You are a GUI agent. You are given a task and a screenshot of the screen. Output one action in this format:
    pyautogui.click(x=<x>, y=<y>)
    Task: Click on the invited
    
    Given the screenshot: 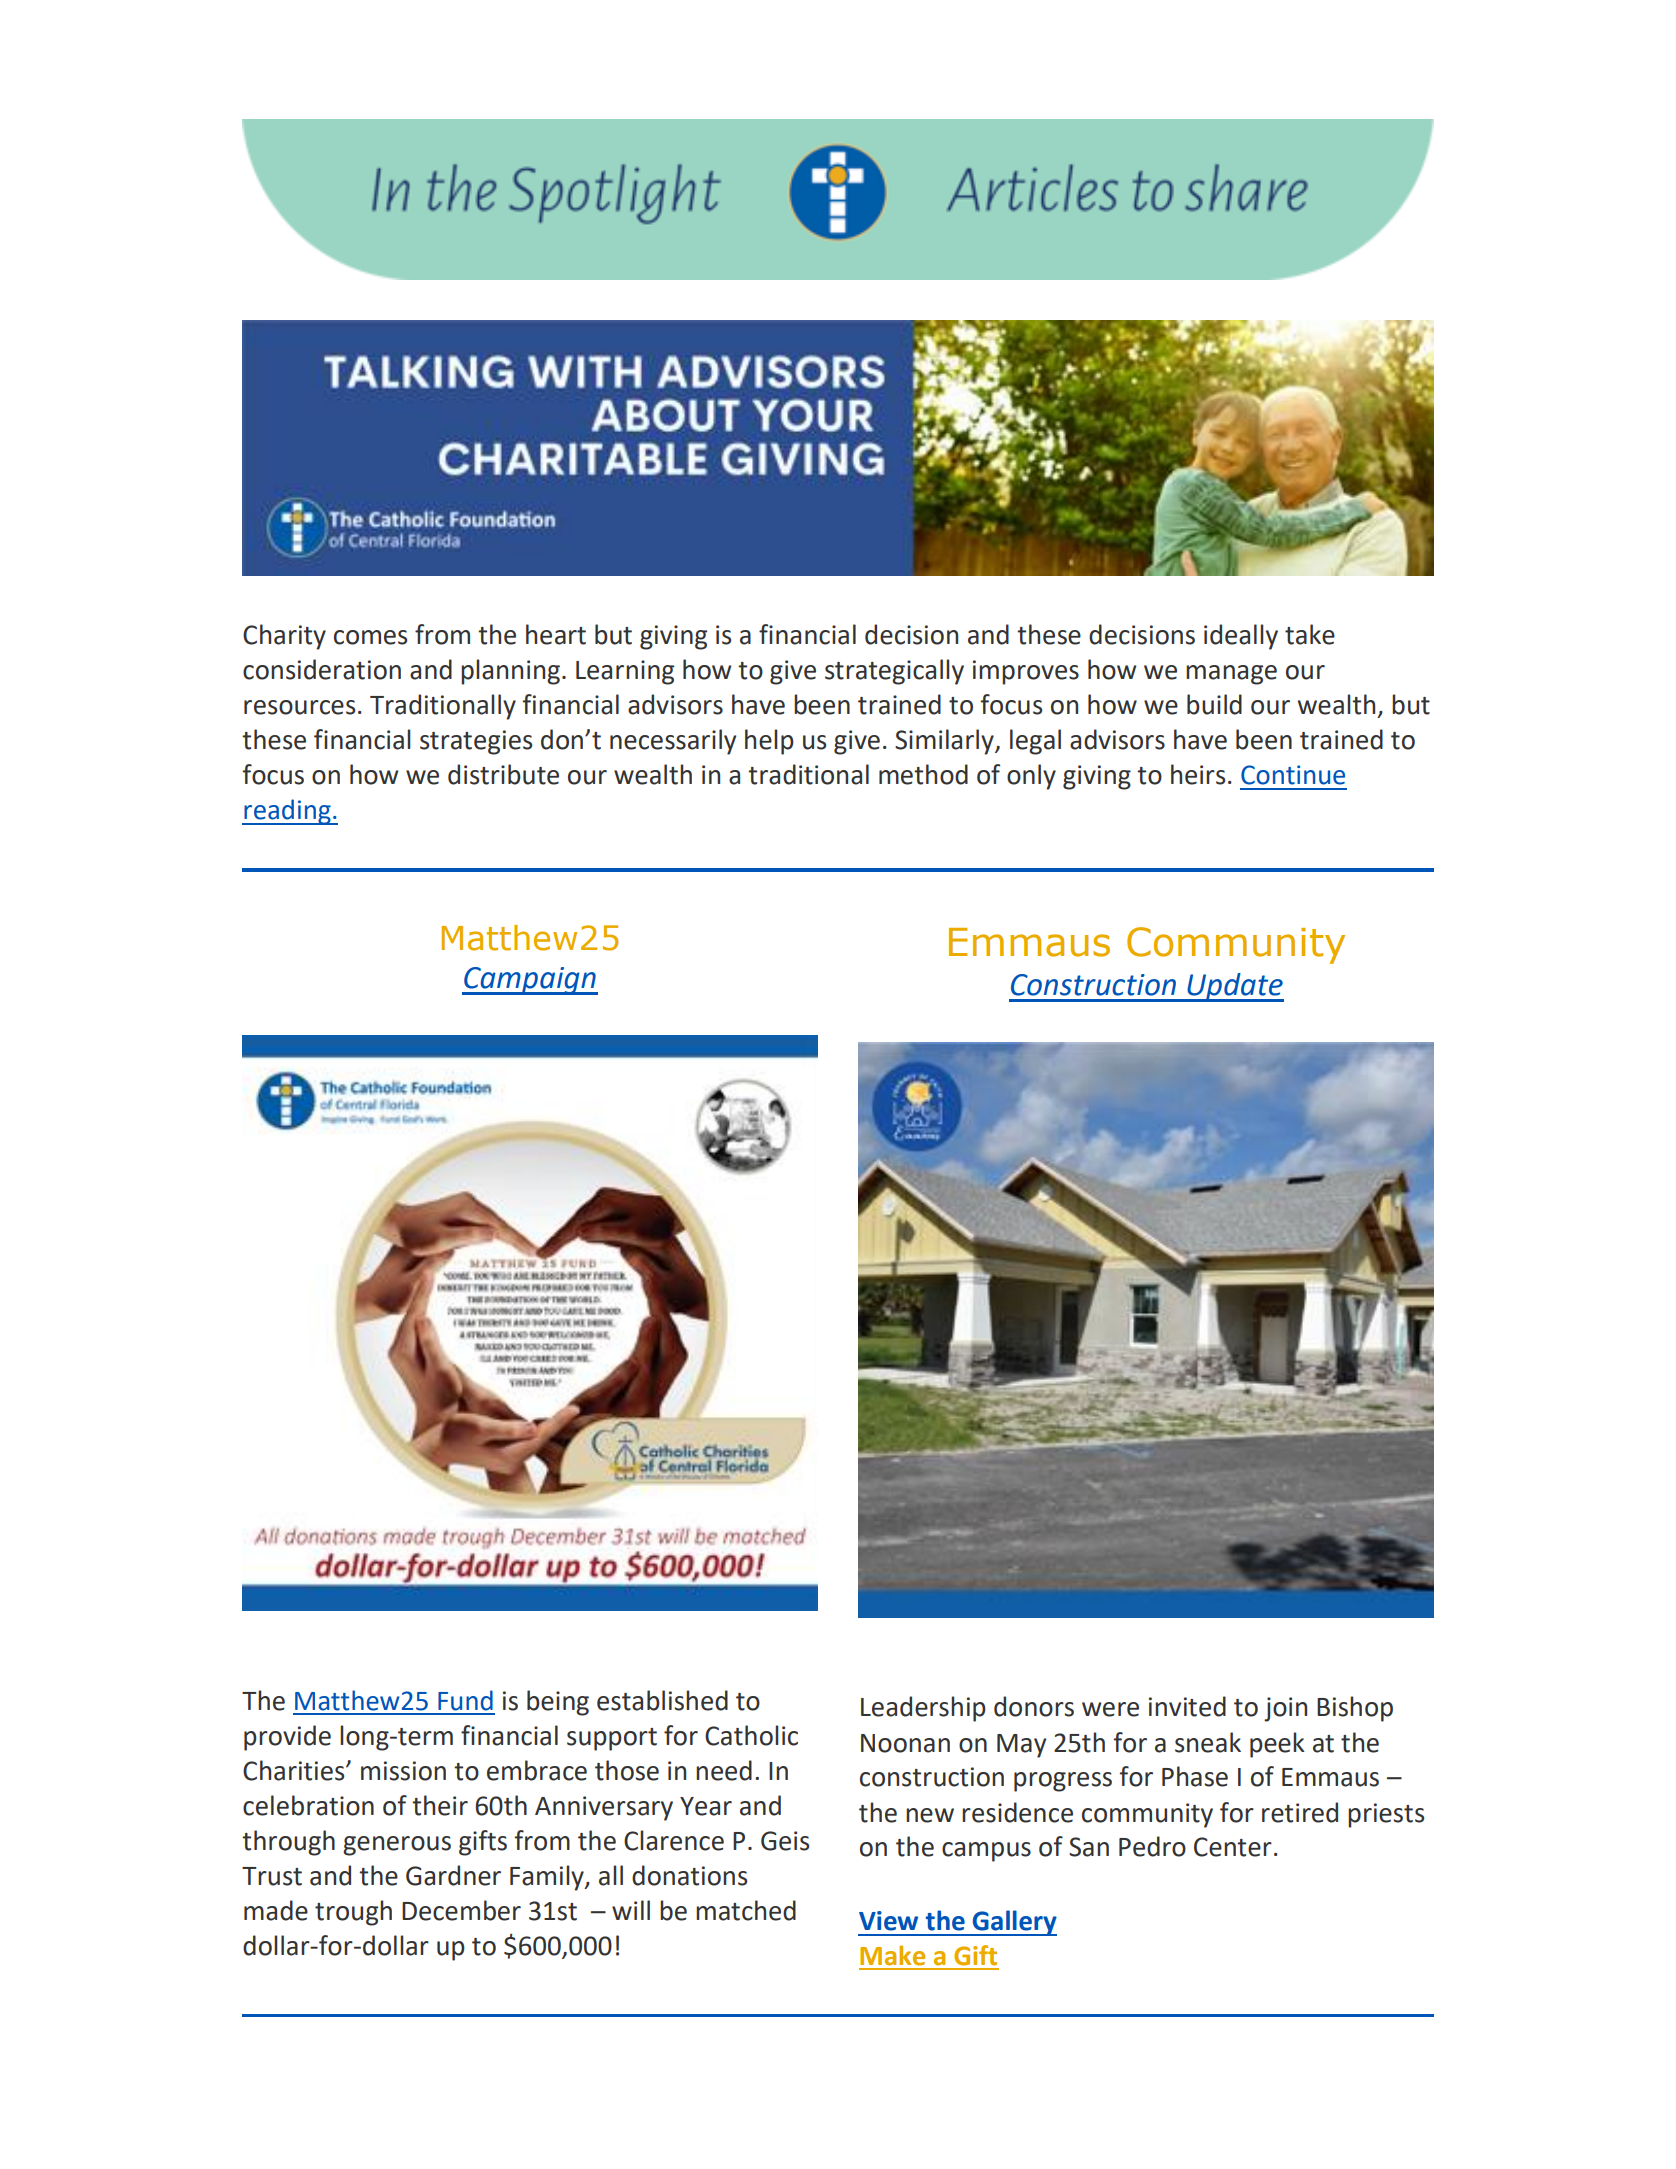 What is the action you would take?
    pyautogui.click(x=1187, y=1706)
